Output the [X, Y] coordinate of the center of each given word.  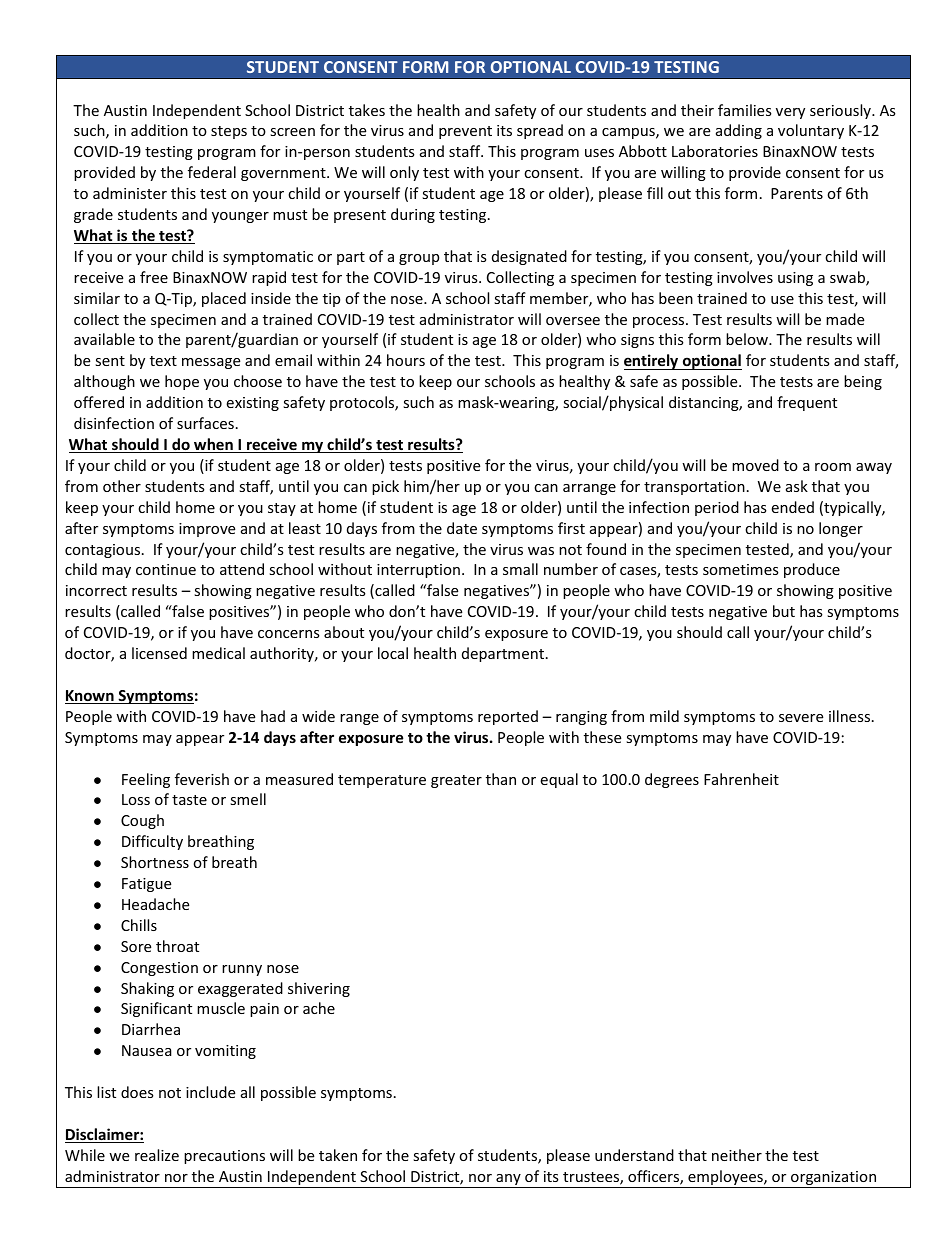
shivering [319, 989]
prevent [465, 132]
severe [801, 718]
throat [177, 946]
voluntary [811, 131]
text [163, 361]
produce [812, 570]
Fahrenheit [741, 779]
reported [508, 717]
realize [157, 1155]
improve [207, 530]
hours [406, 360]
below [748, 339]
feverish [202, 779]
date [462, 528]
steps [229, 132]
